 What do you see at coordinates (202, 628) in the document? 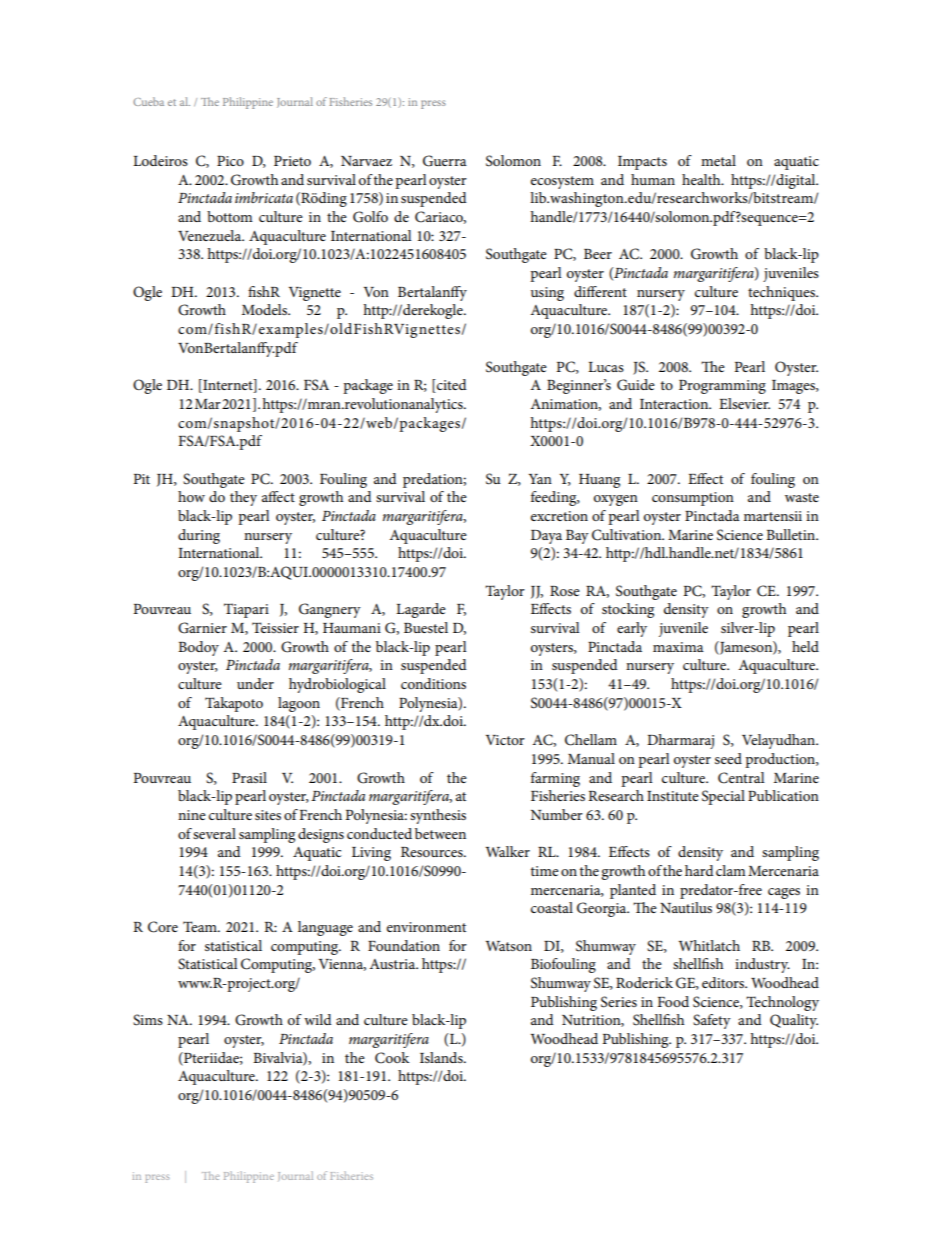
I see `Garnier` at bounding box center [202, 628].
